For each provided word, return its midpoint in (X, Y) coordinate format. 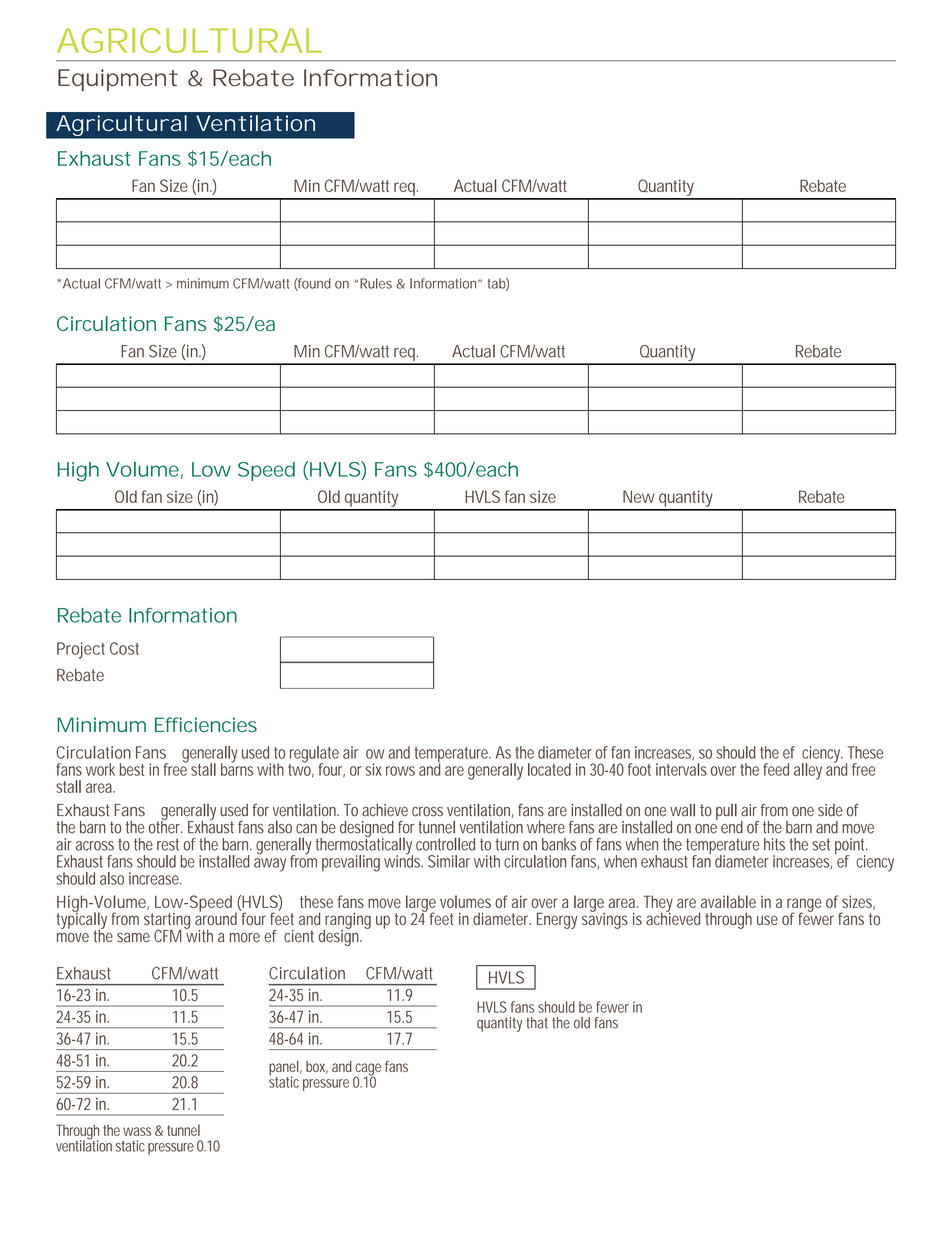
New (639, 496)
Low (211, 469)
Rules (376, 283)
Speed (266, 471)
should (556, 1007)
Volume (142, 469)
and (342, 1066)
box (317, 1067)
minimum (203, 283)
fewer (612, 1007)
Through (77, 1133)
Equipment (118, 80)
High (78, 472)
